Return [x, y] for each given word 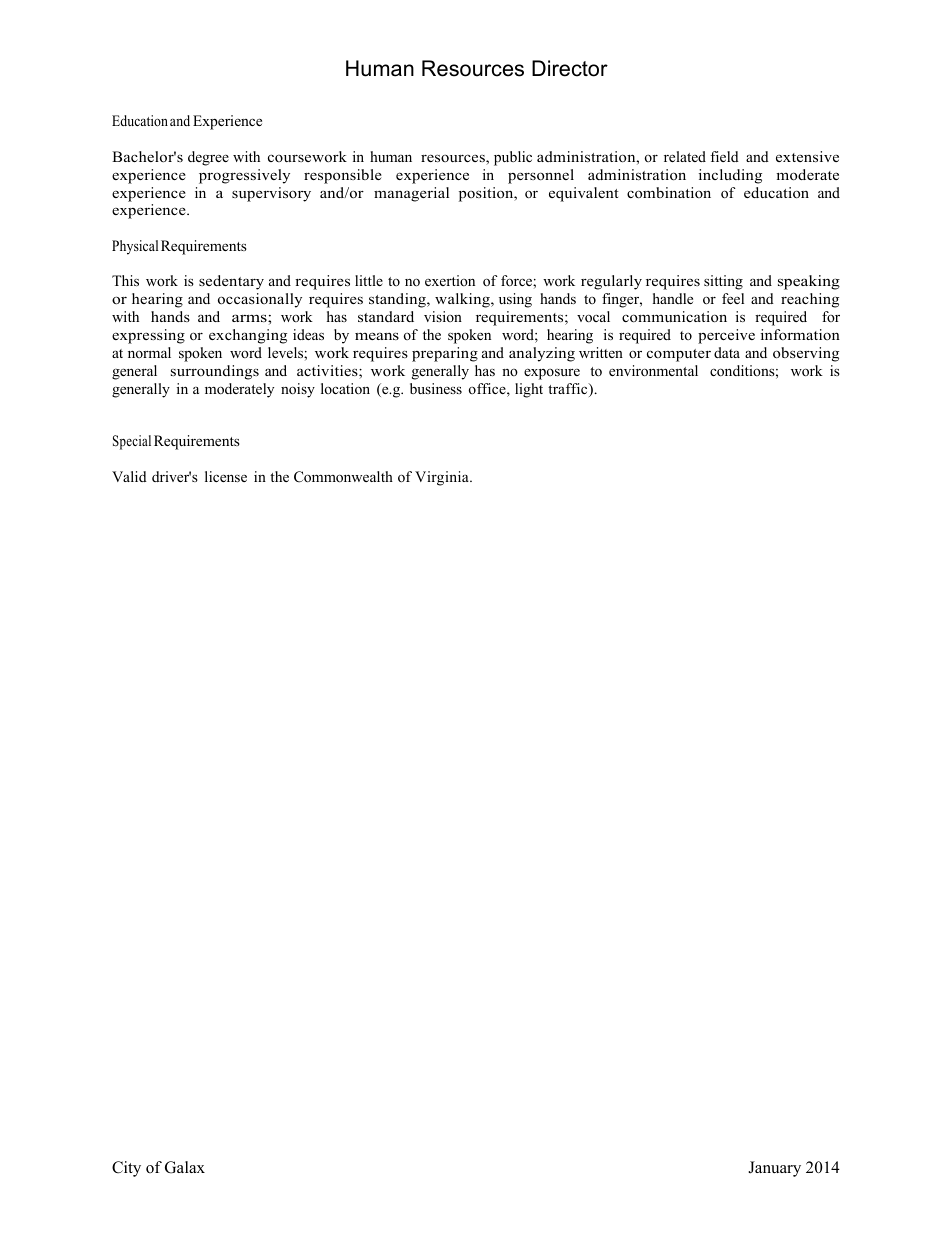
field [724, 156]
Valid [129, 476]
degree [208, 158]
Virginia [443, 478]
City [126, 1169]
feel [733, 298]
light [529, 390]
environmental [653, 370]
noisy [298, 390]
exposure [552, 374]
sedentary [231, 282]
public [513, 158]
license [226, 476]
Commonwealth [343, 477]
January [774, 1169]
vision [443, 316]
